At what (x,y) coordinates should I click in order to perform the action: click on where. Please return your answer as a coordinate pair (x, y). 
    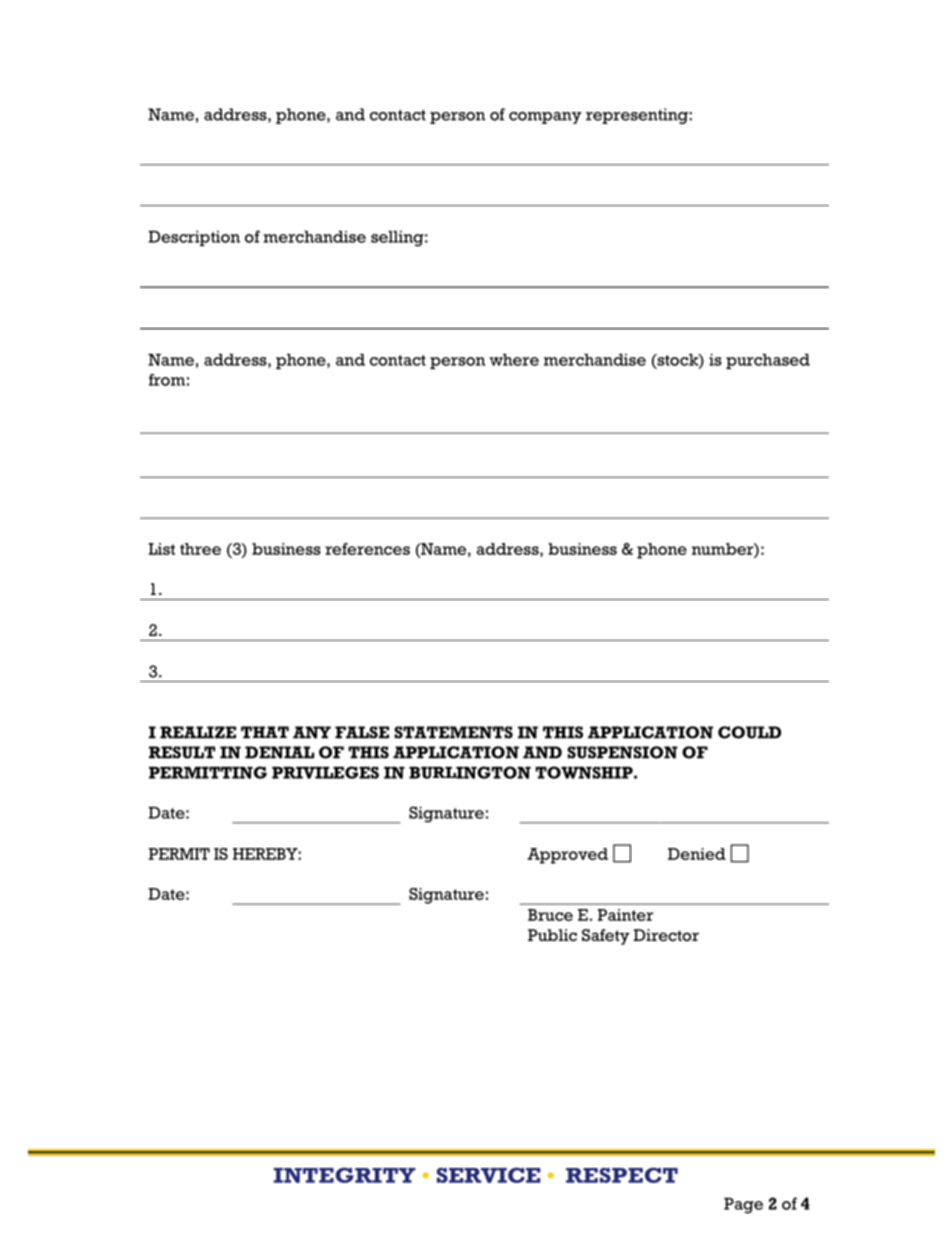
    Looking at the image, I should click on (514, 360).
